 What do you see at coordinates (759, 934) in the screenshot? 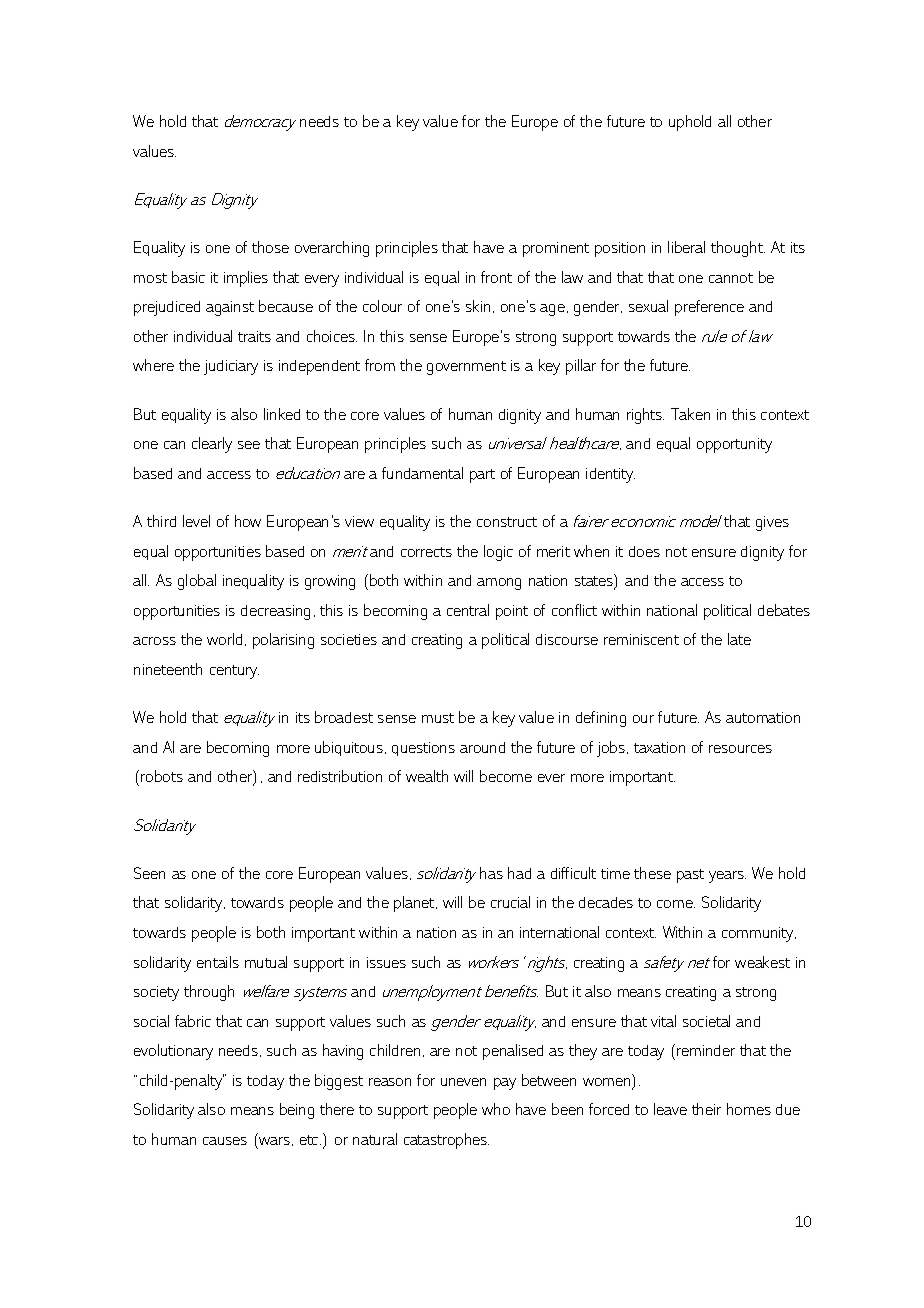
I see `community` at bounding box center [759, 934].
